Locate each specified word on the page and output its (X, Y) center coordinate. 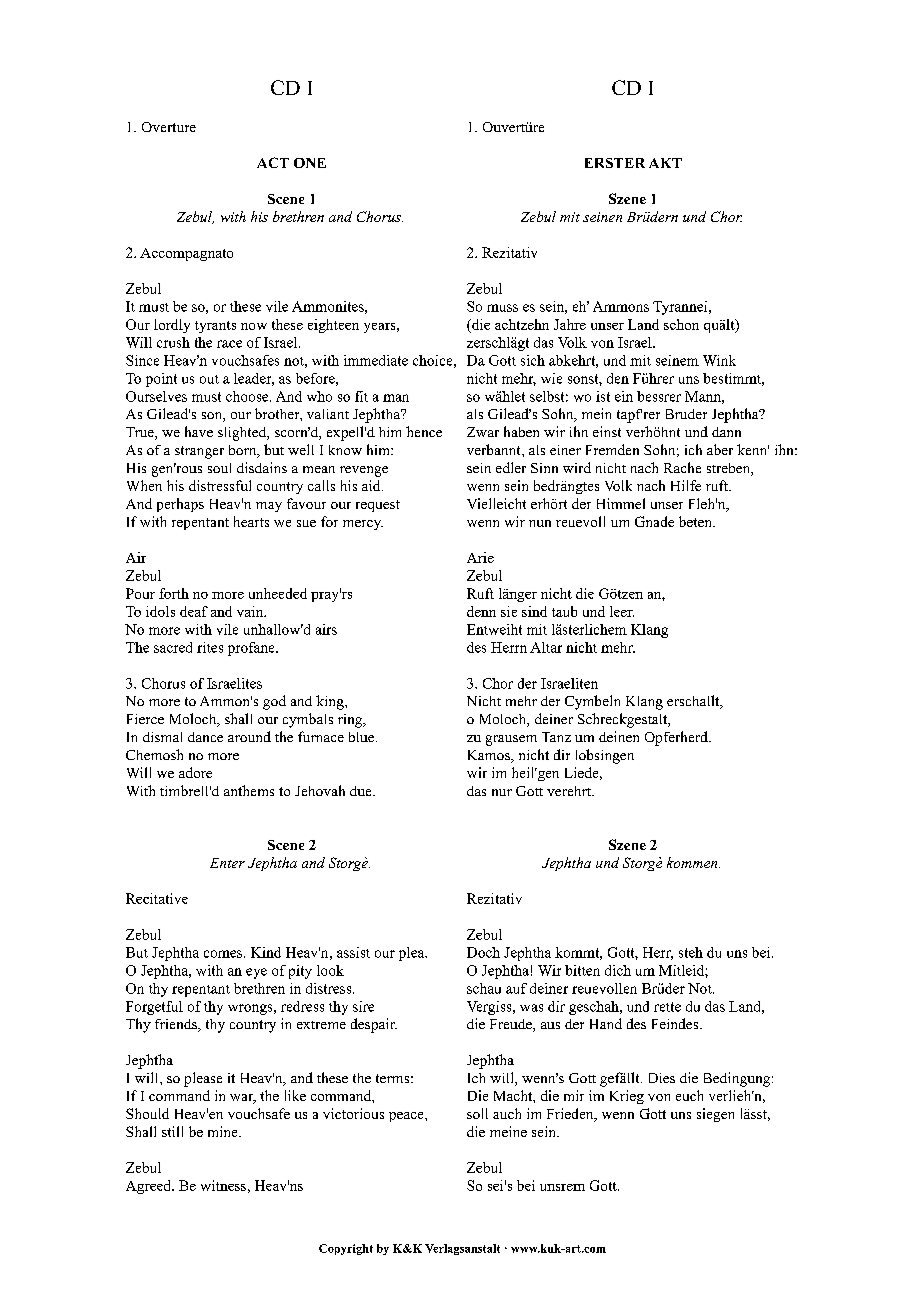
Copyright (346, 1249)
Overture (169, 127)
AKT (665, 163)
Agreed (150, 1187)
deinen (619, 736)
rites (210, 647)
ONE (310, 163)
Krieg (627, 1097)
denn (481, 611)
